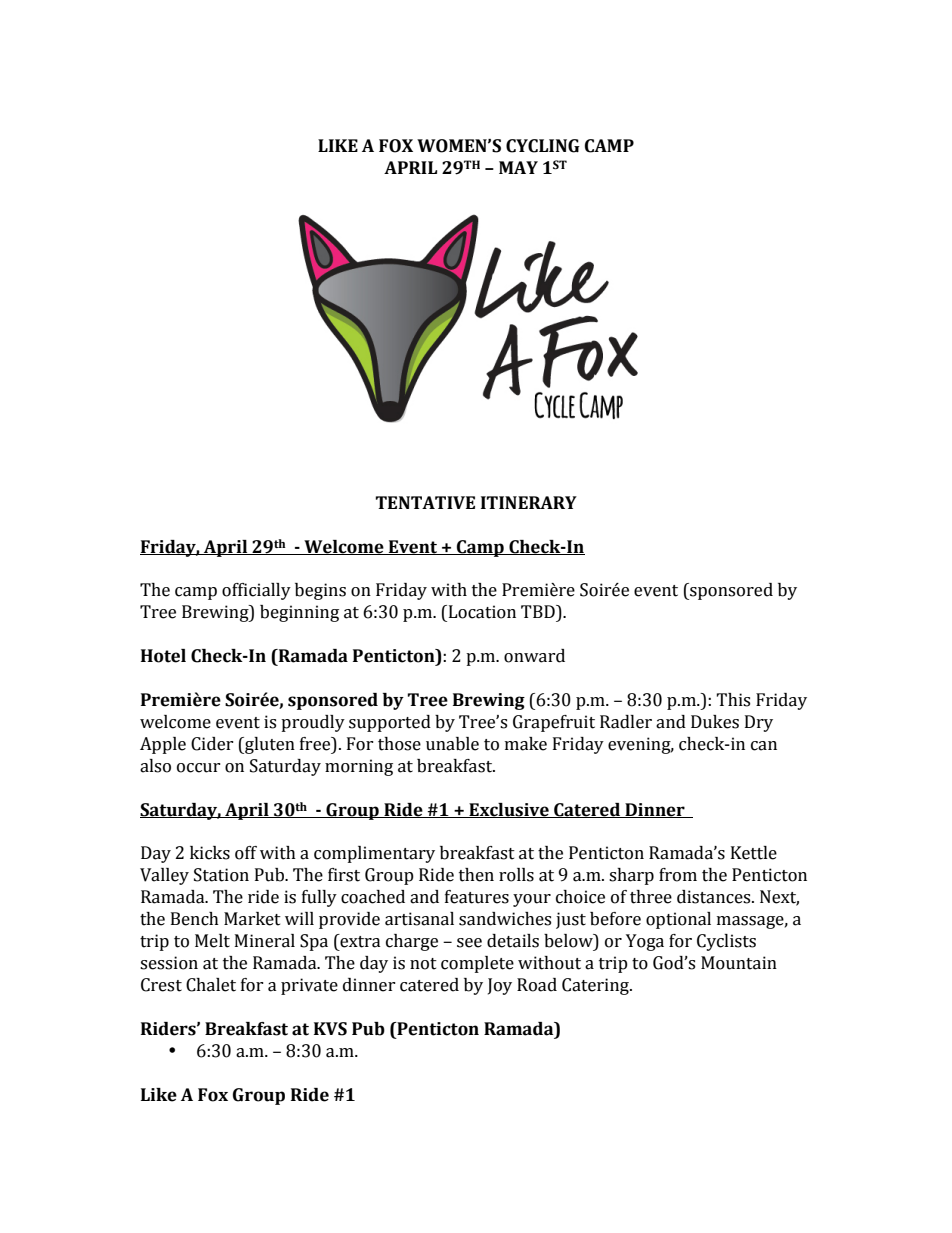 This screenshot has height=1233, width=952. What do you see at coordinates (256, 591) in the screenshot?
I see `officially` at bounding box center [256, 591].
